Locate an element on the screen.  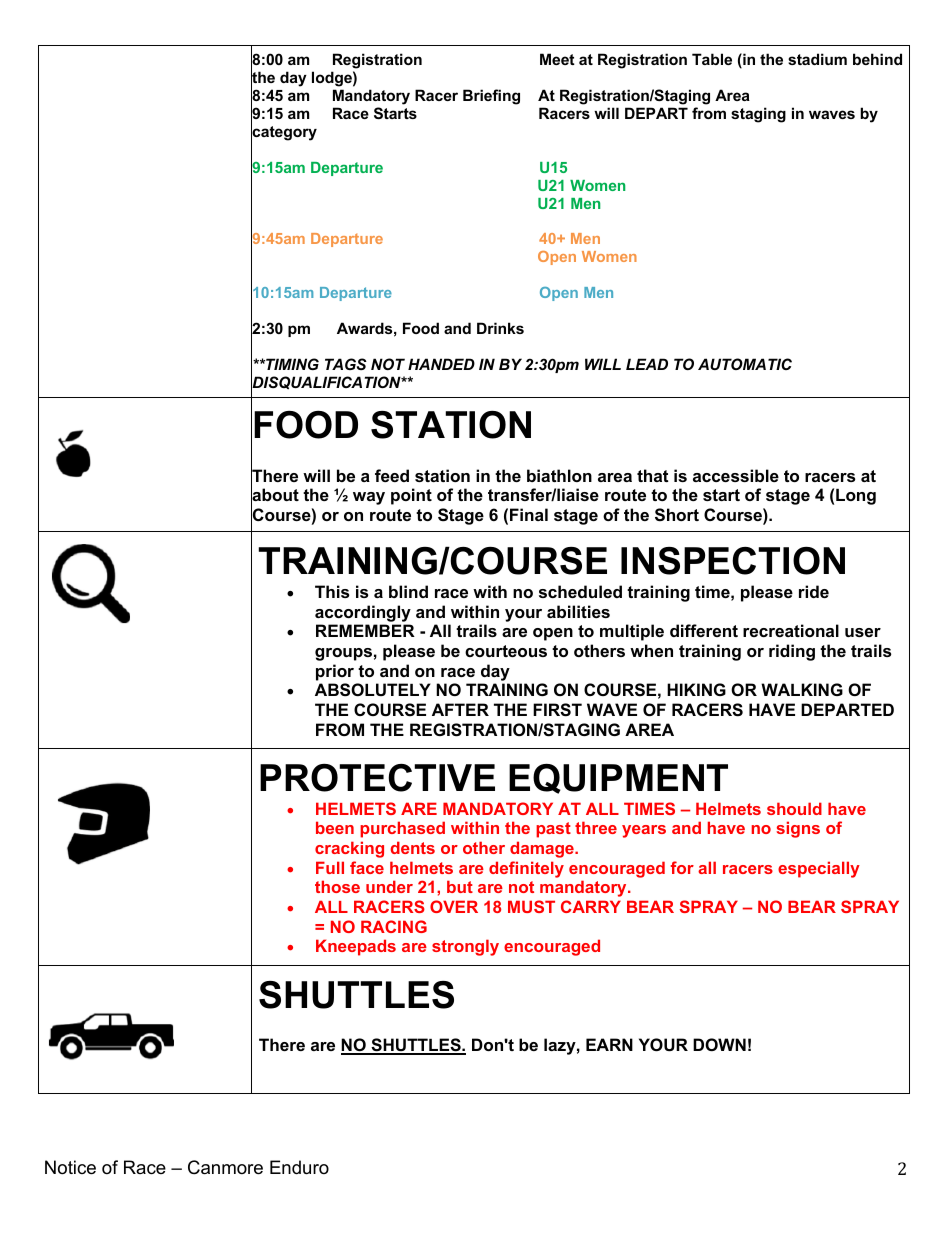
Table is located at coordinates (712, 59).
